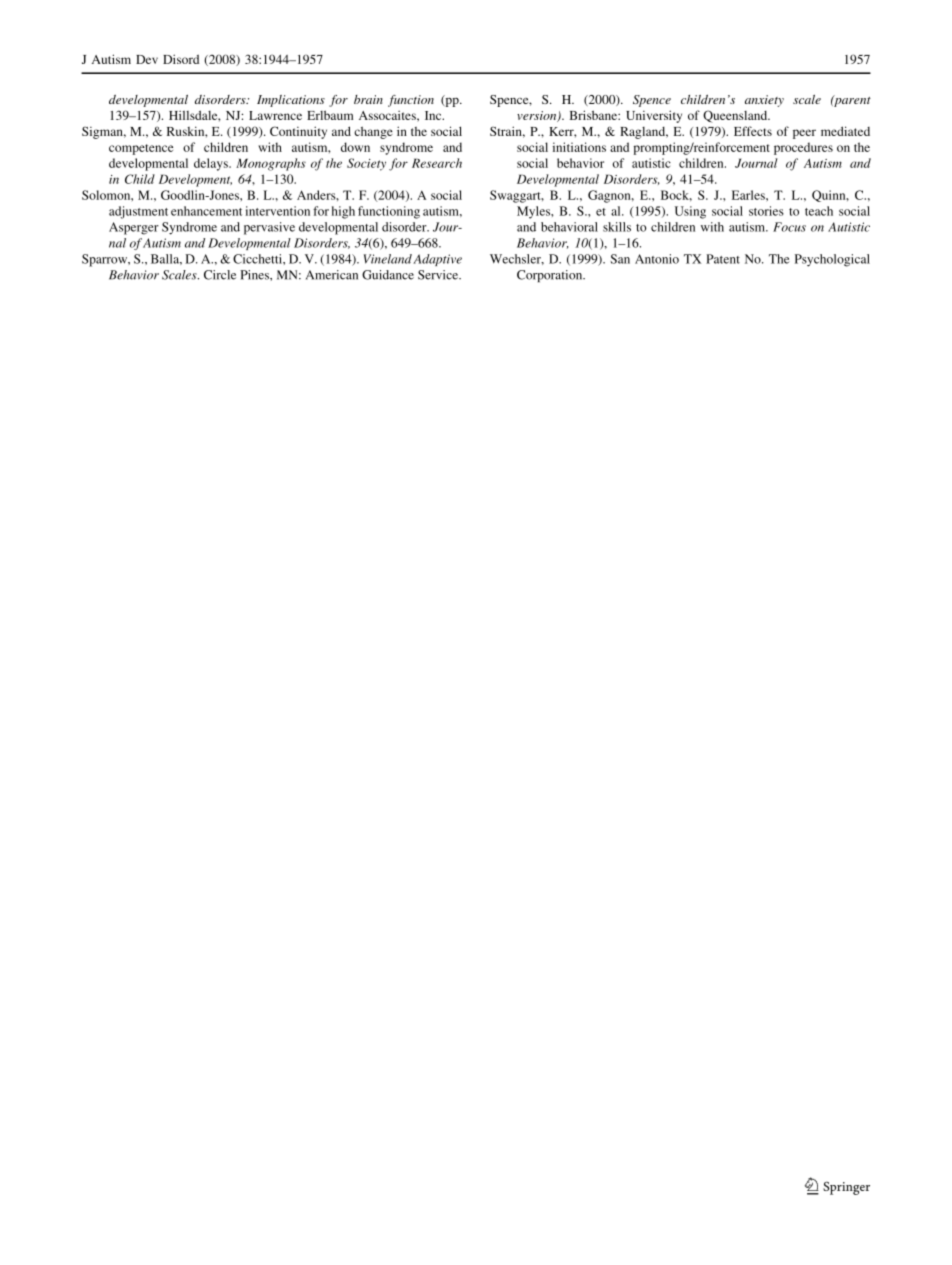  I want to click on Circle, so click(220, 275).
